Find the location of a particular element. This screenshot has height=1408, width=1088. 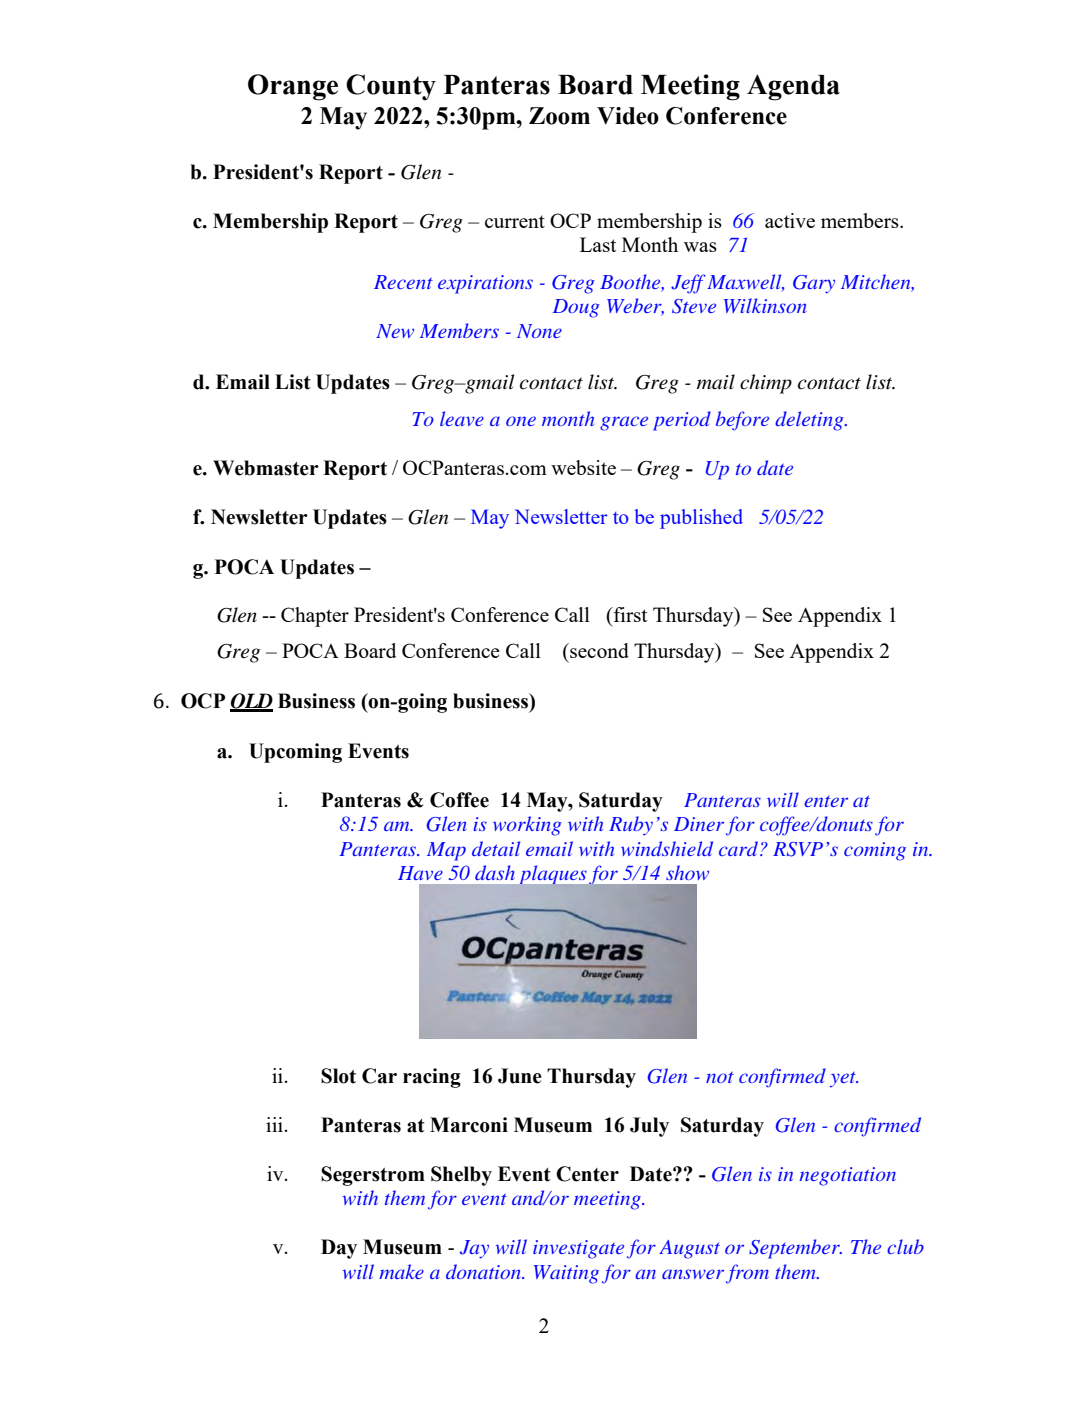

County is located at coordinates (391, 87).
